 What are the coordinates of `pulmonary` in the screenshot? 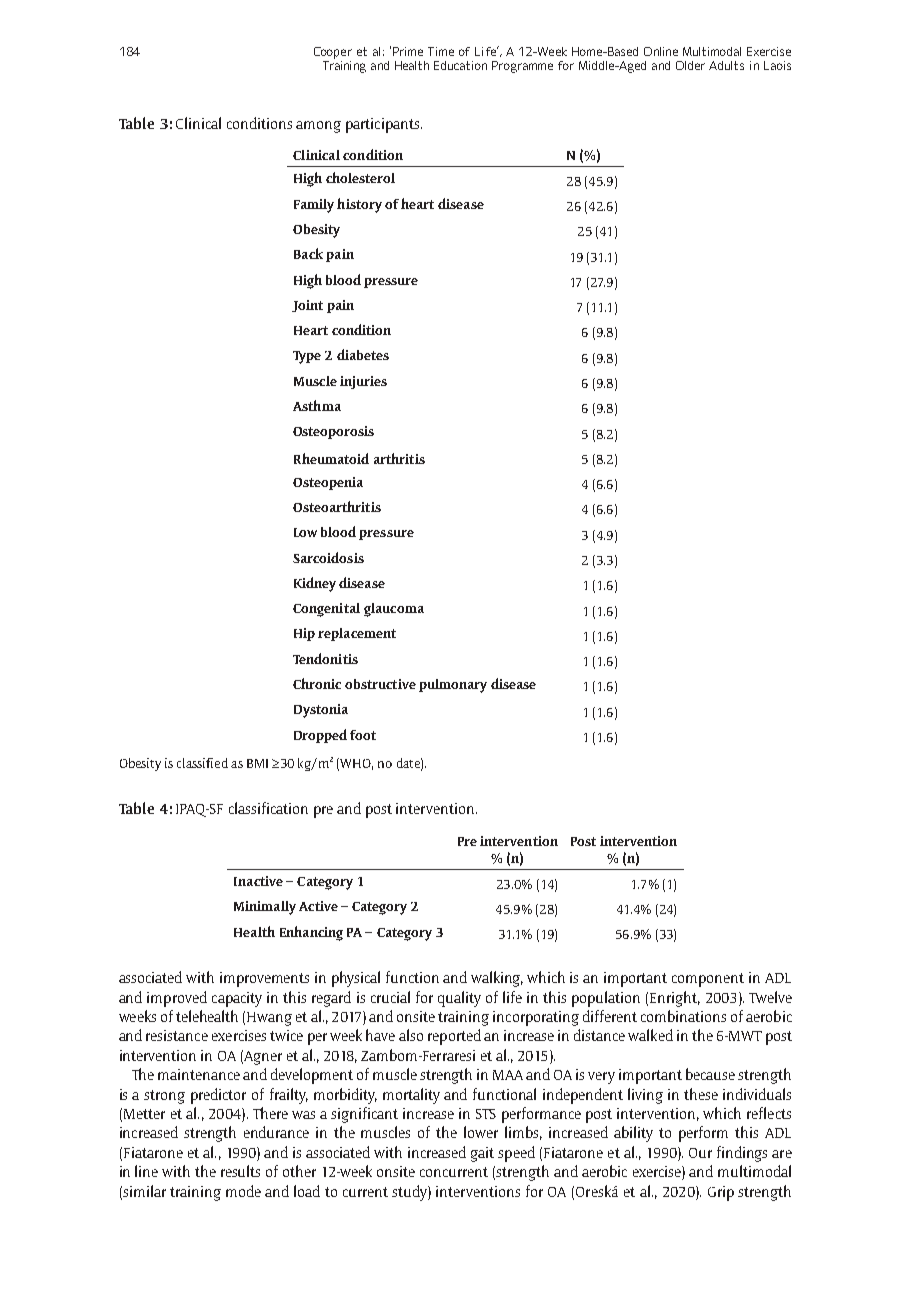 It's located at (453, 686).
